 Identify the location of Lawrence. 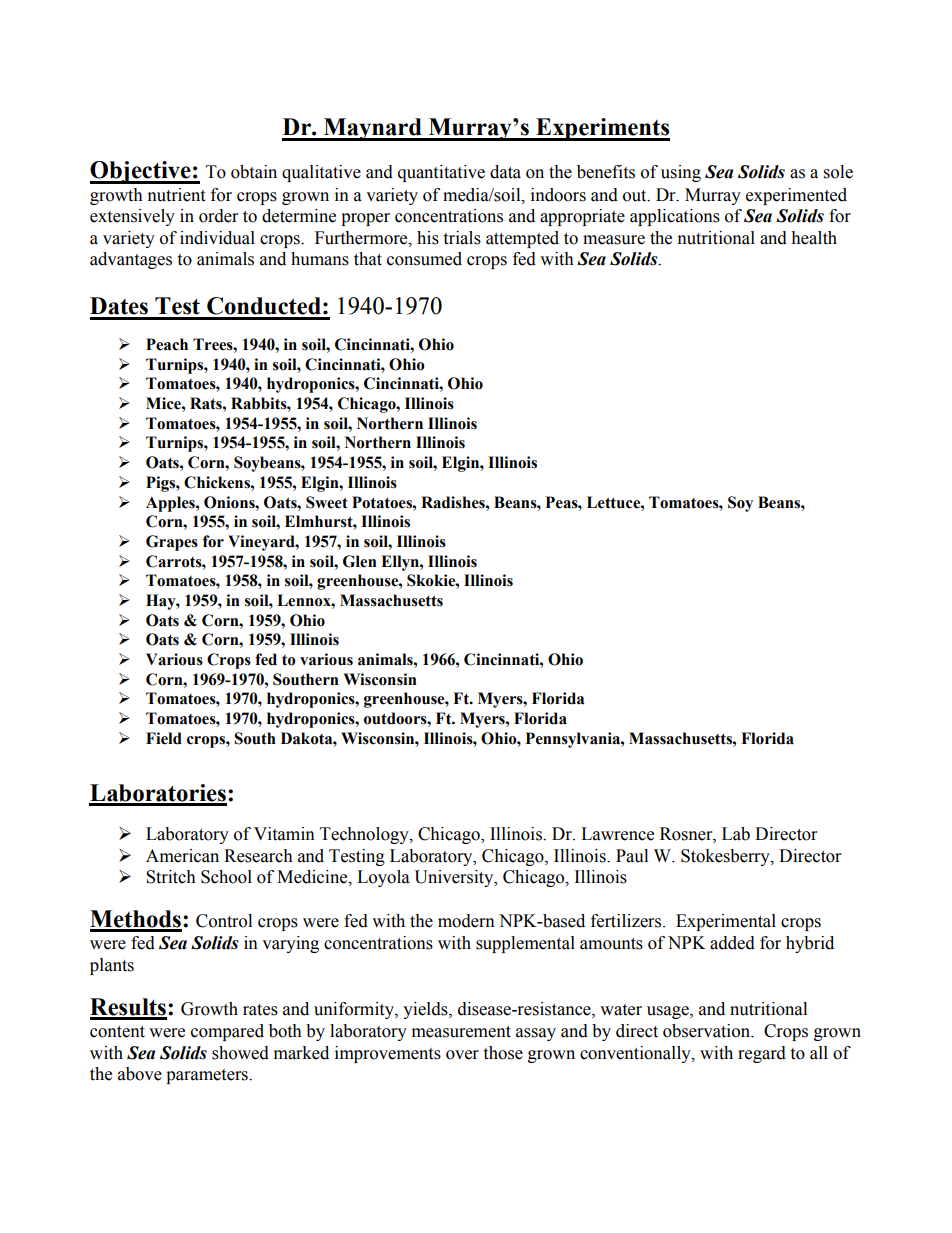
(617, 834).
